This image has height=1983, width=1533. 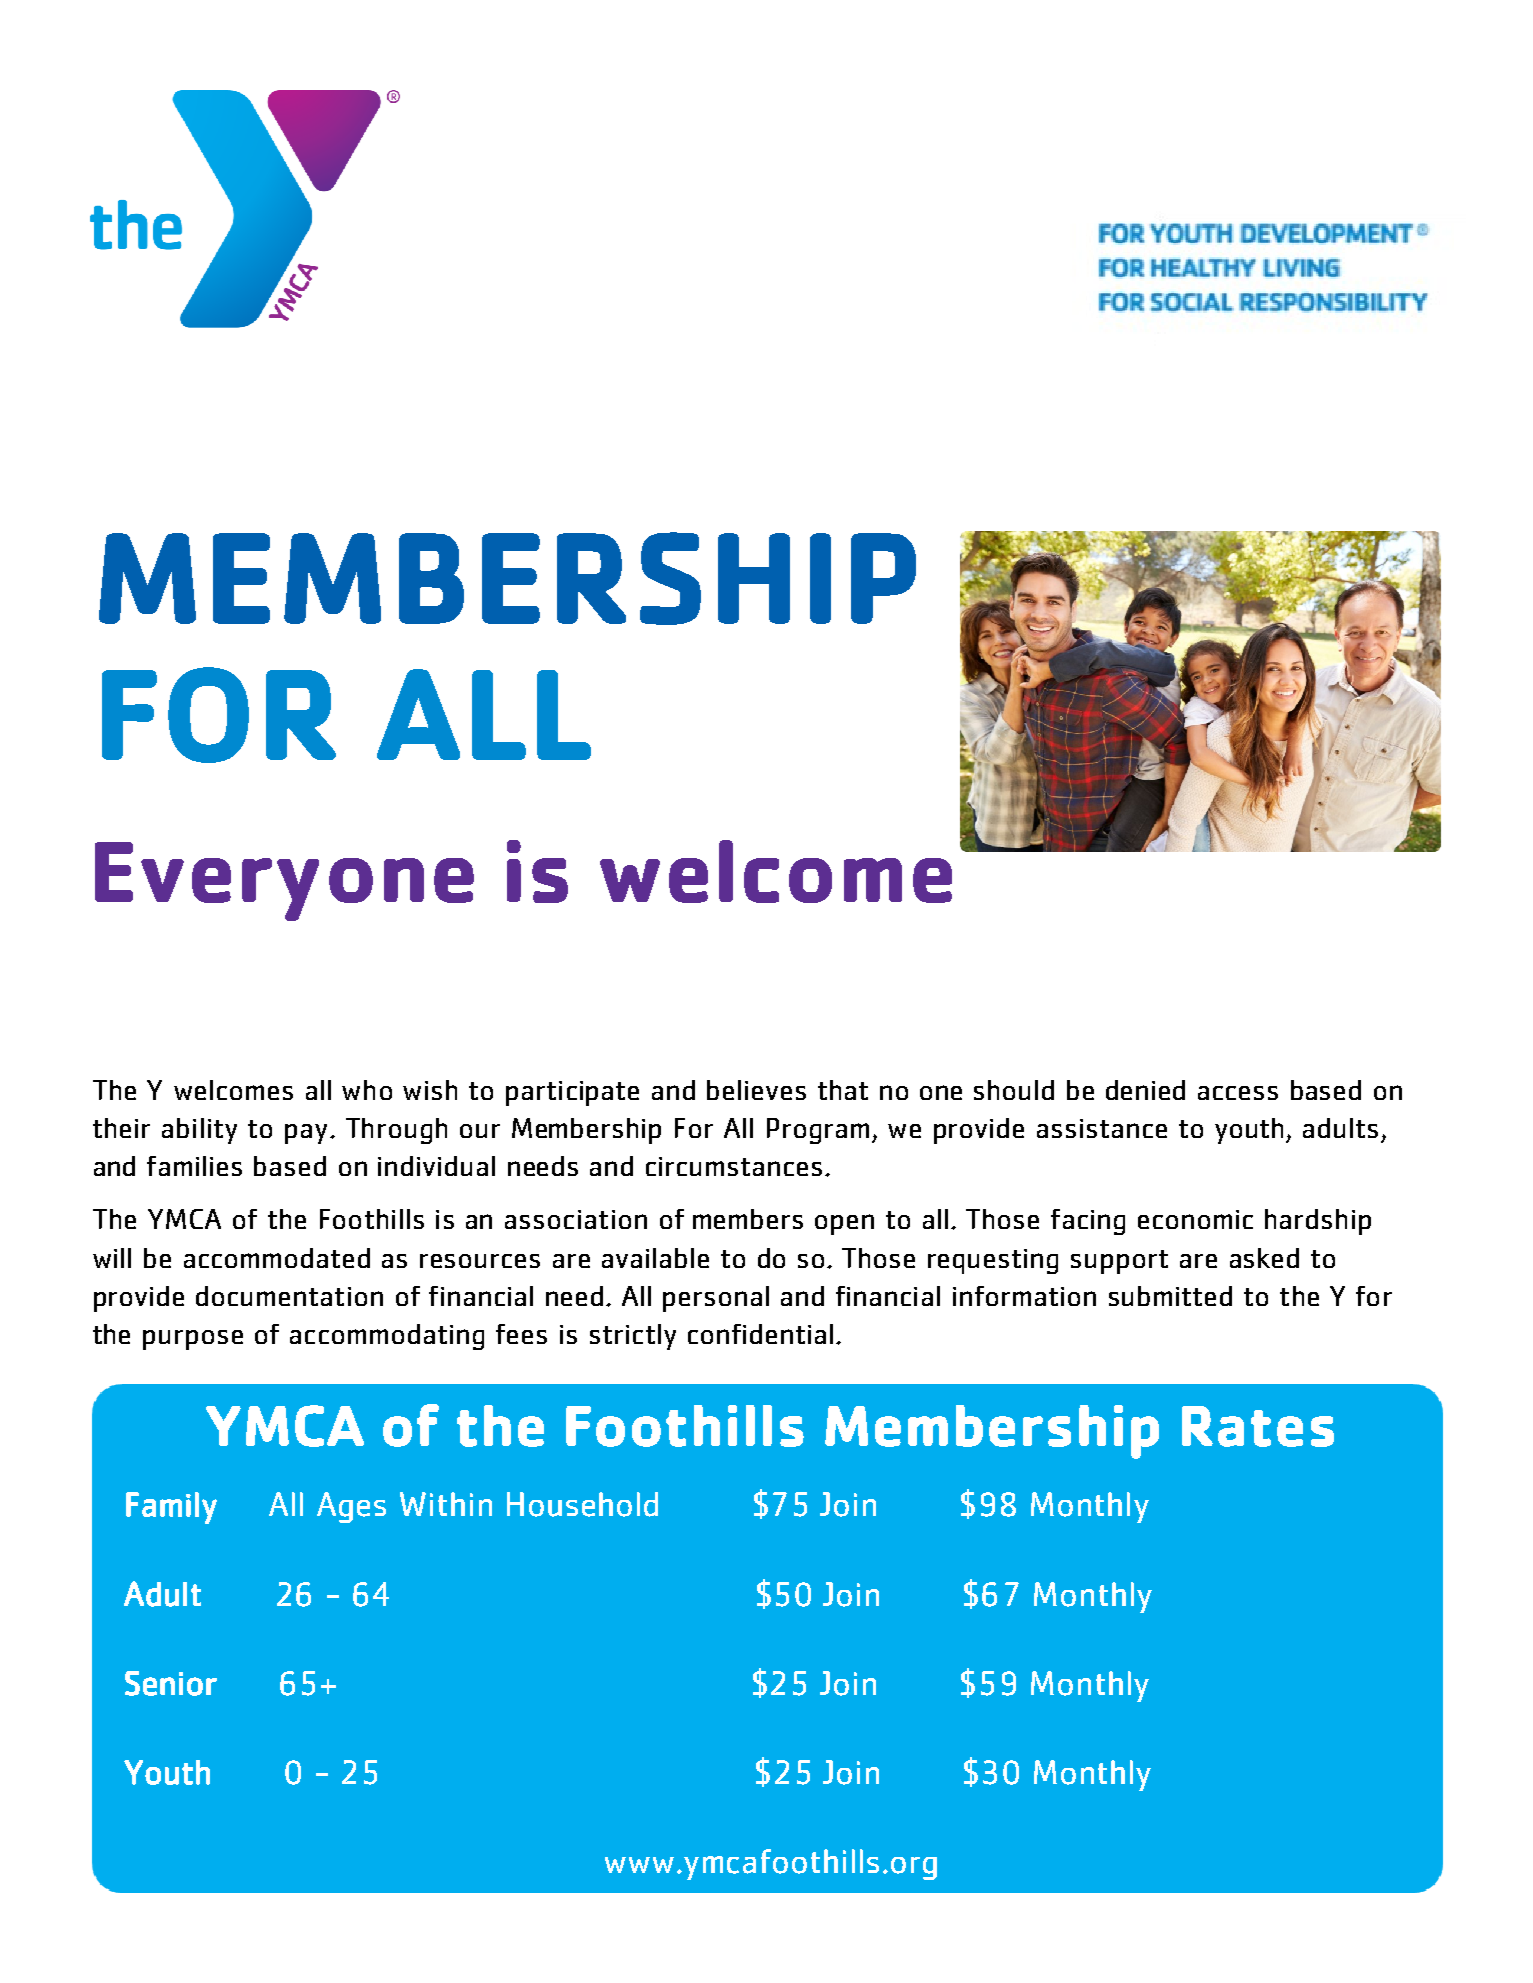 What do you see at coordinates (1258, 1426) in the image?
I see `Rates` at bounding box center [1258, 1426].
